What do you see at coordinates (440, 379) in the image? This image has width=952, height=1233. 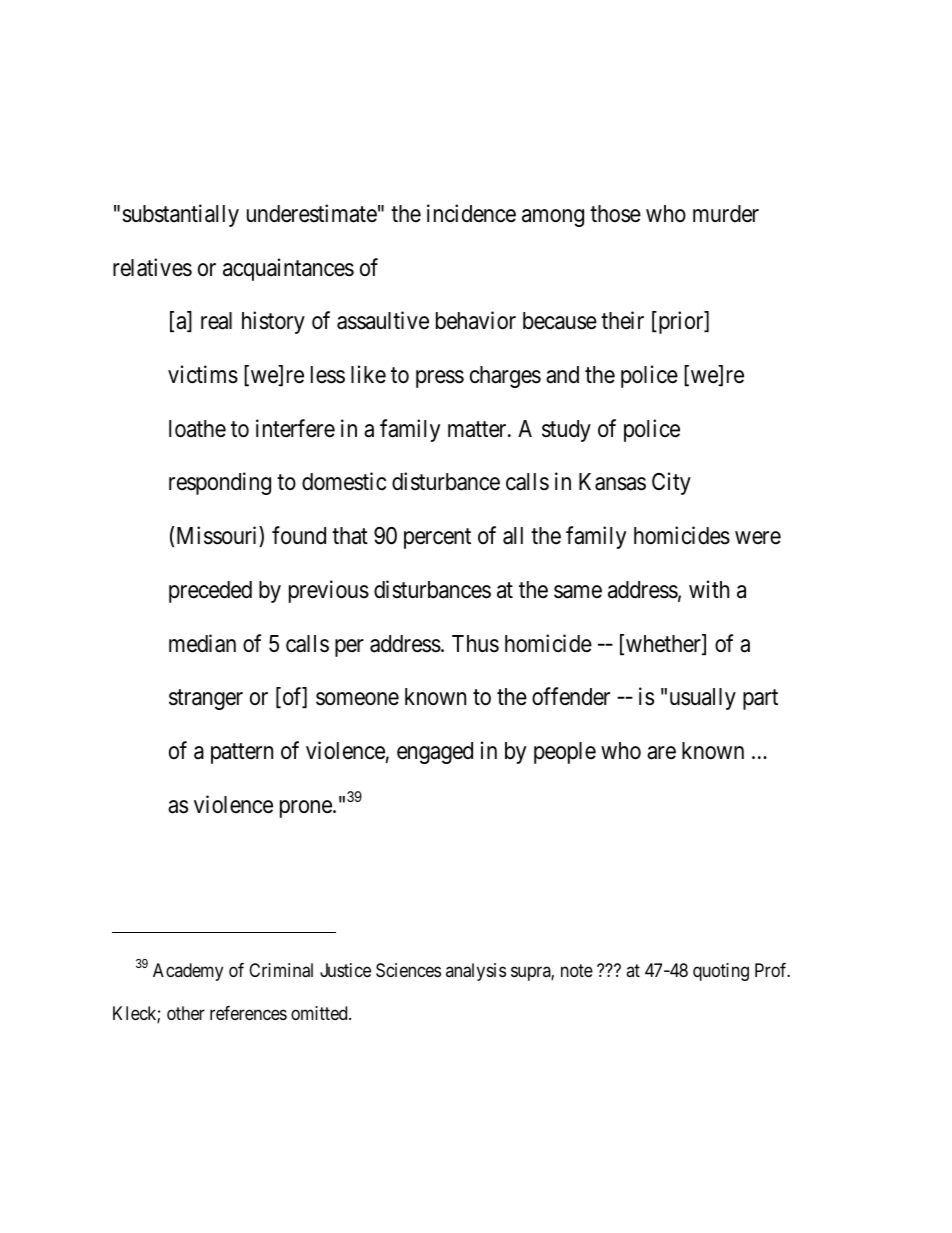 I see `press` at bounding box center [440, 379].
